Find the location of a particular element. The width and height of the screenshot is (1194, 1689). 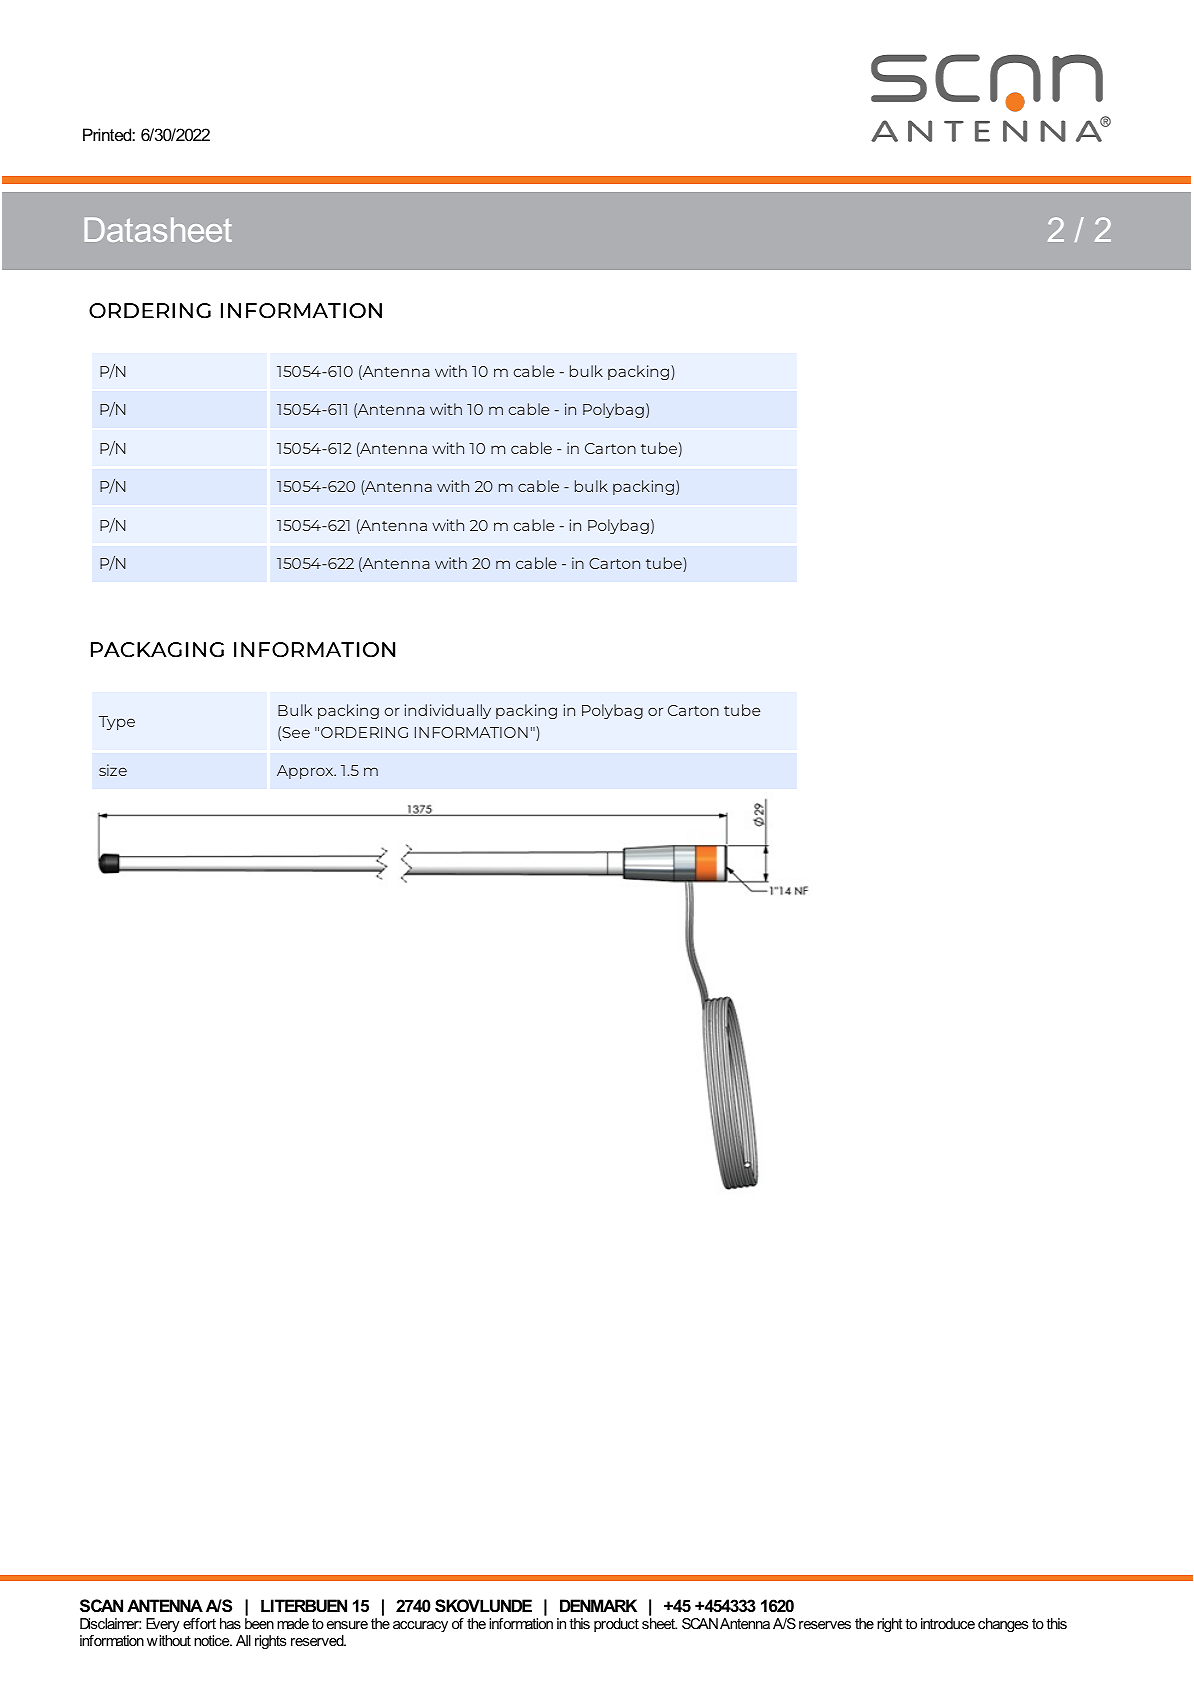

Approx is located at coordinates (306, 772).
